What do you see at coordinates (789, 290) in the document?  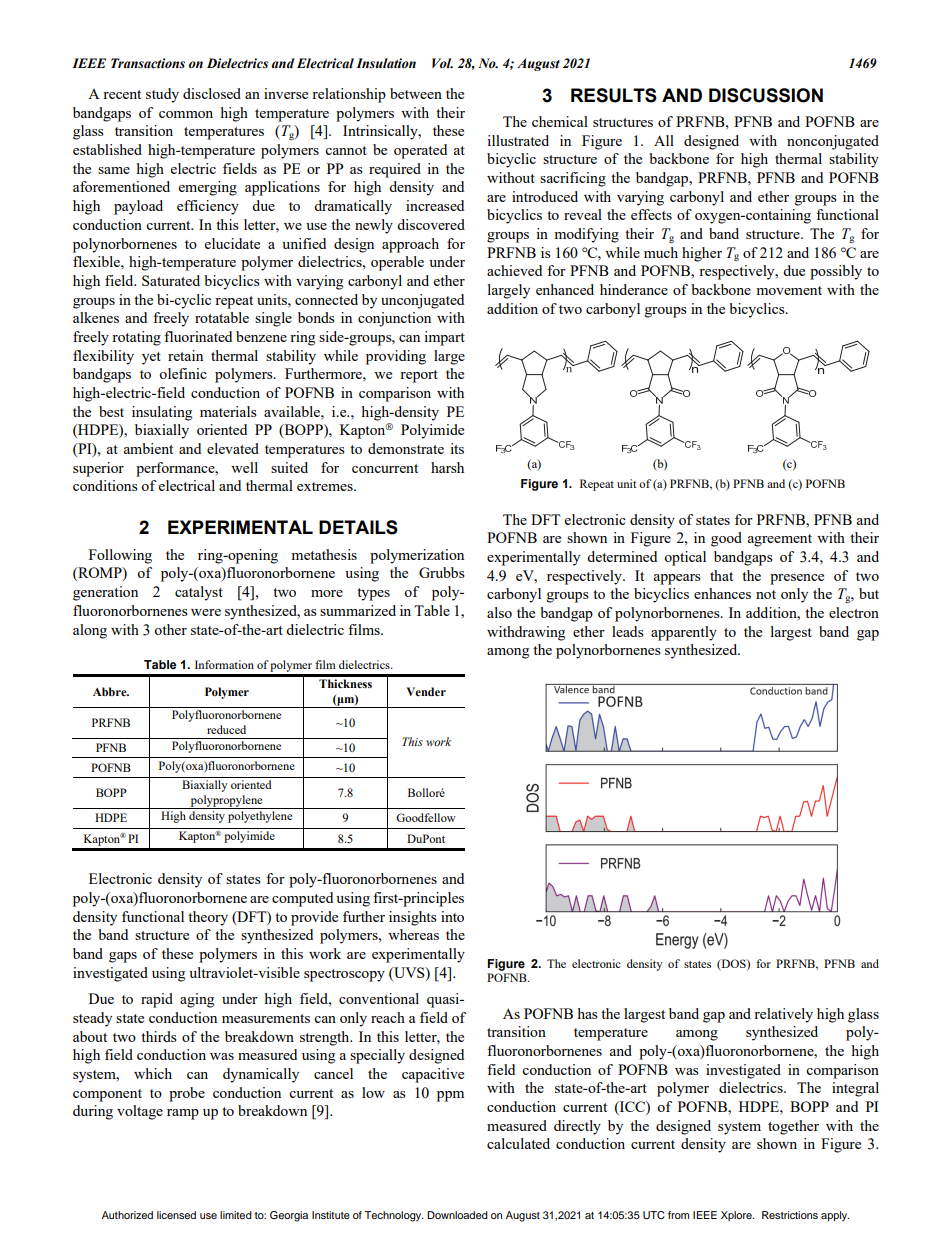 I see `movement` at bounding box center [789, 290].
